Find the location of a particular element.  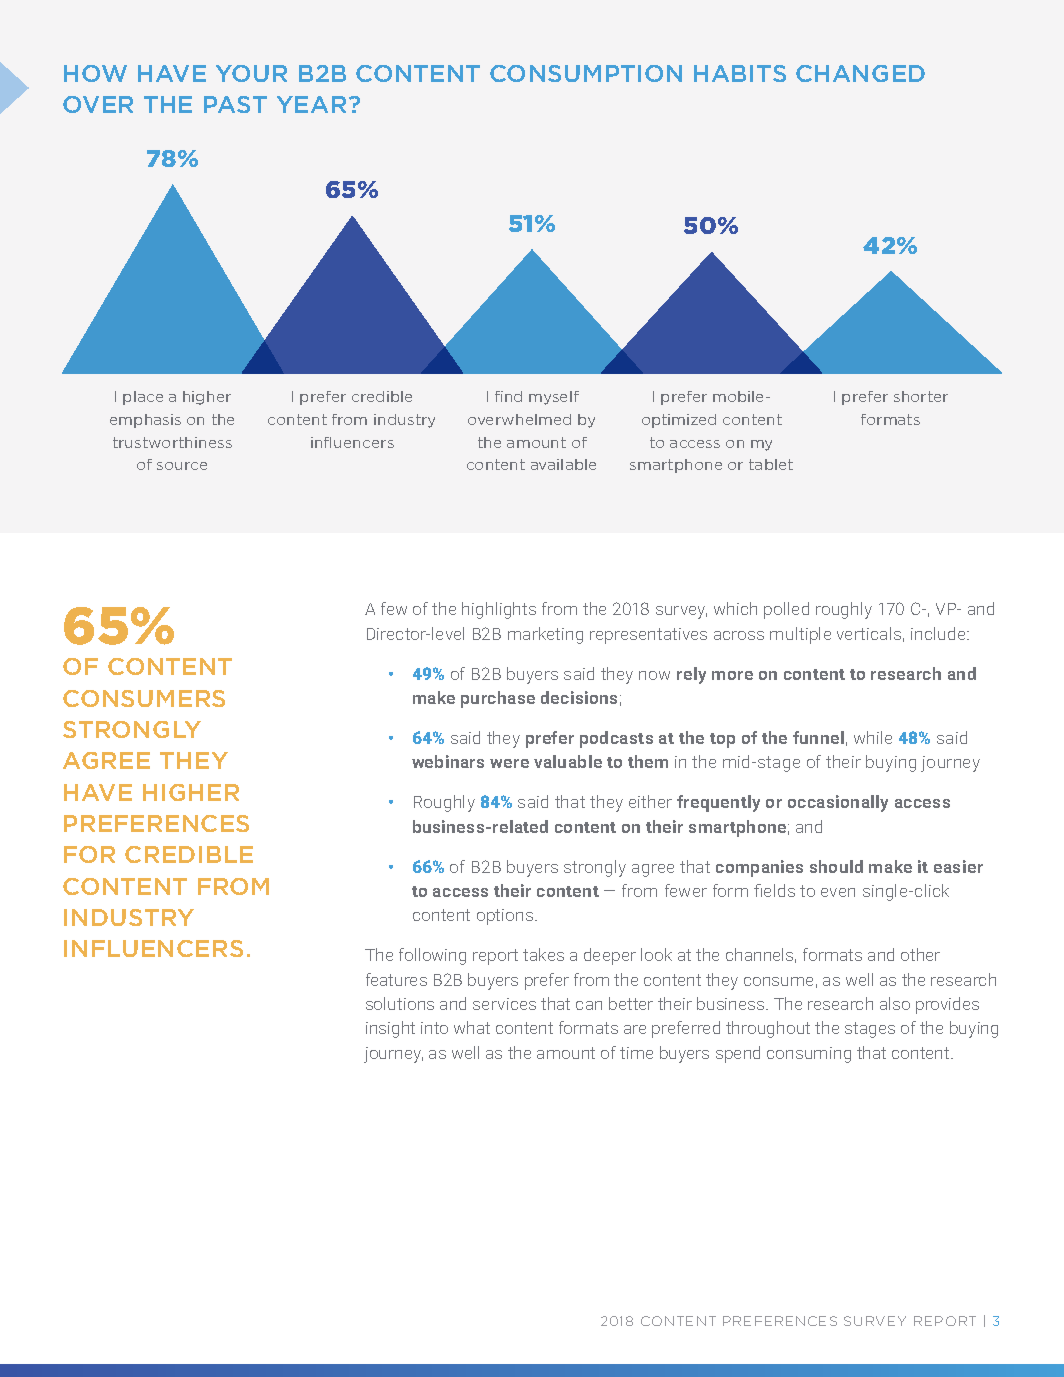

webinars is located at coordinates (448, 761).
